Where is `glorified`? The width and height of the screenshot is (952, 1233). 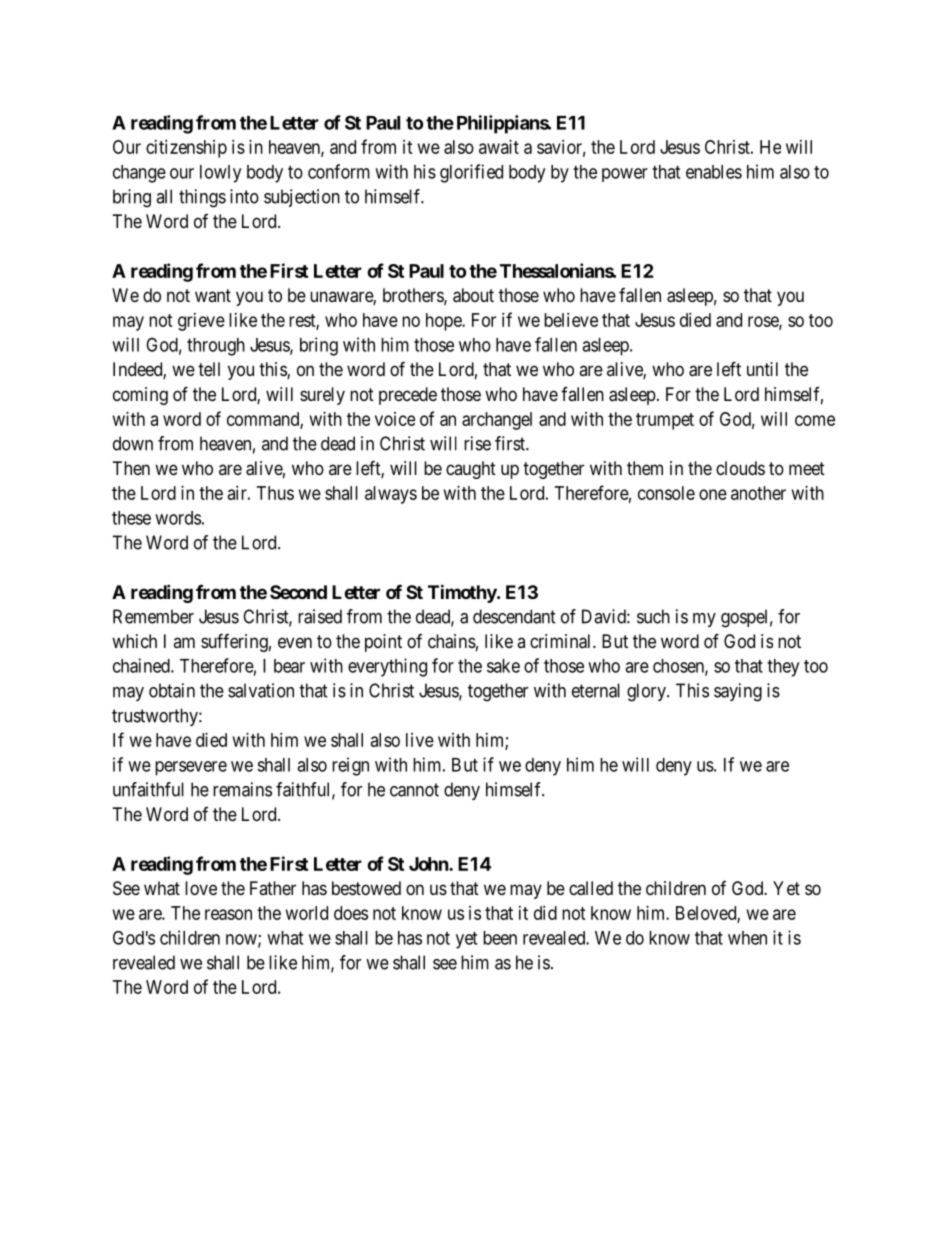 glorified is located at coordinates (471, 173).
